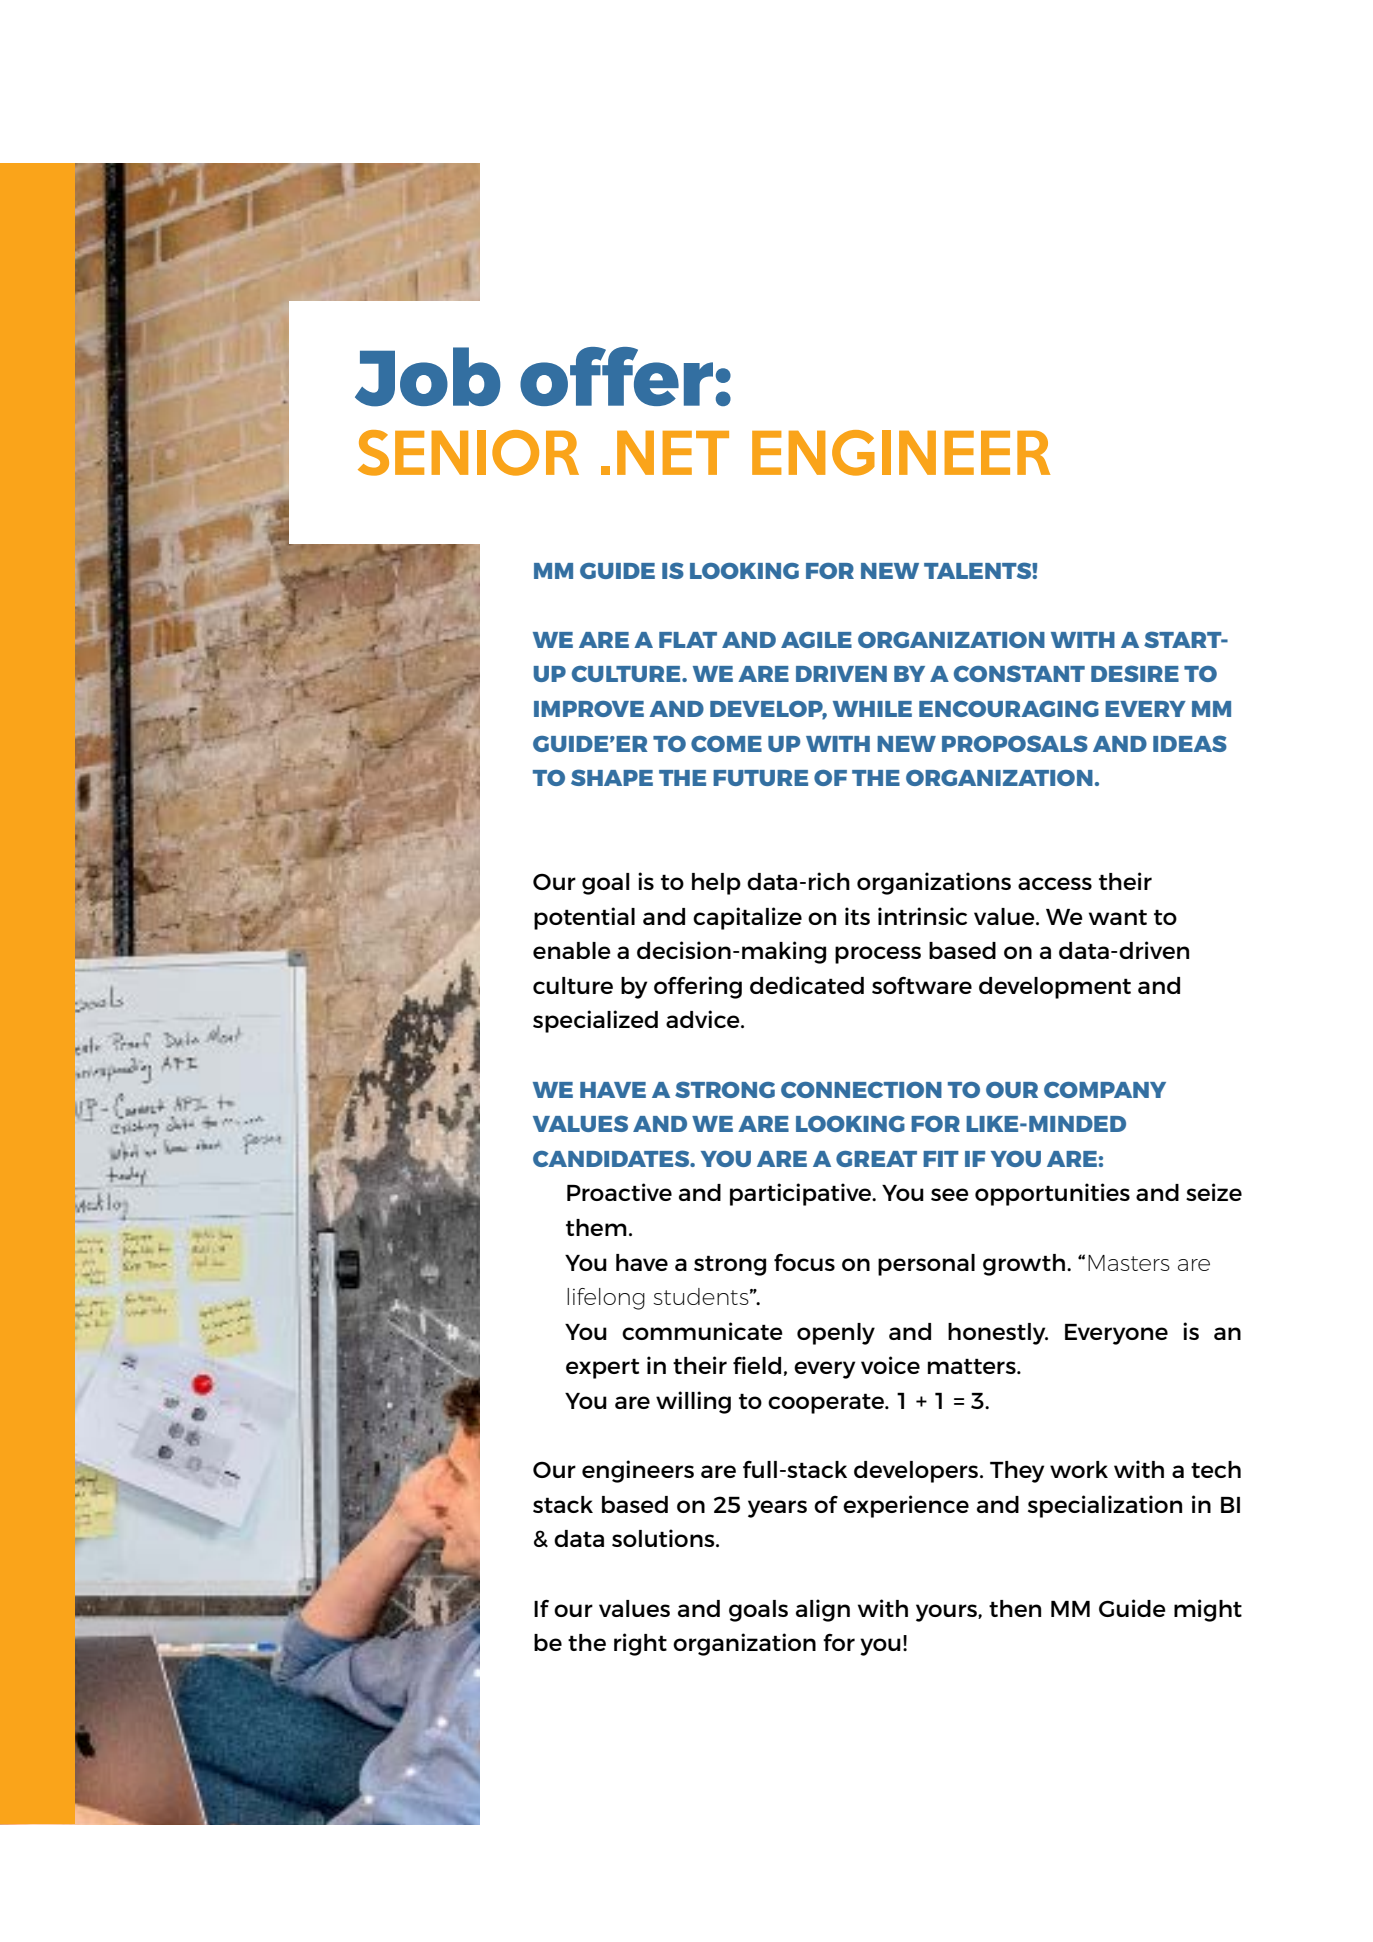  Describe the element at coordinates (1135, 673) in the image. I see `DESIRE` at that location.
